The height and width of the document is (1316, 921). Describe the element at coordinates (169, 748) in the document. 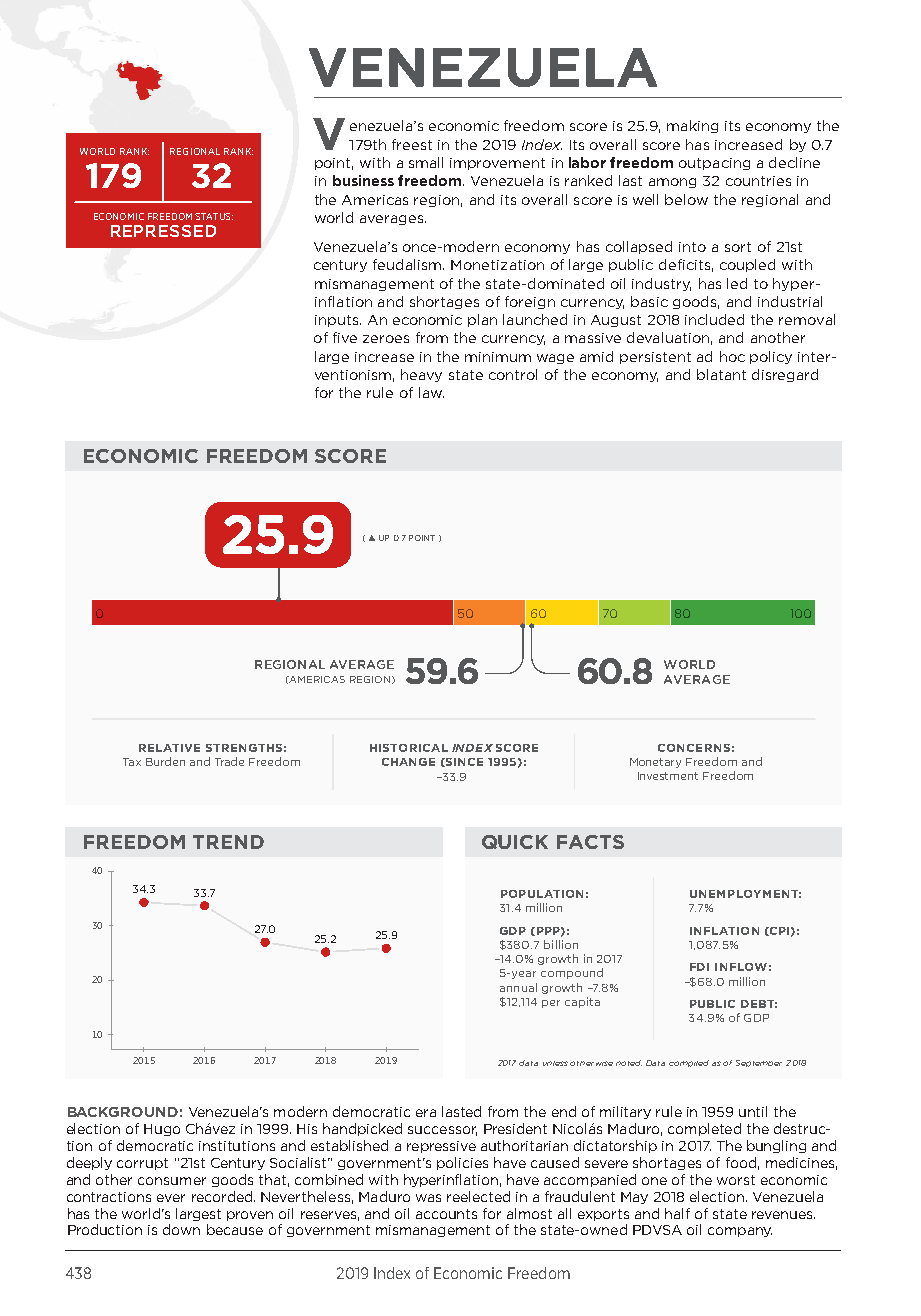

I see `RELATIVE` at that location.
